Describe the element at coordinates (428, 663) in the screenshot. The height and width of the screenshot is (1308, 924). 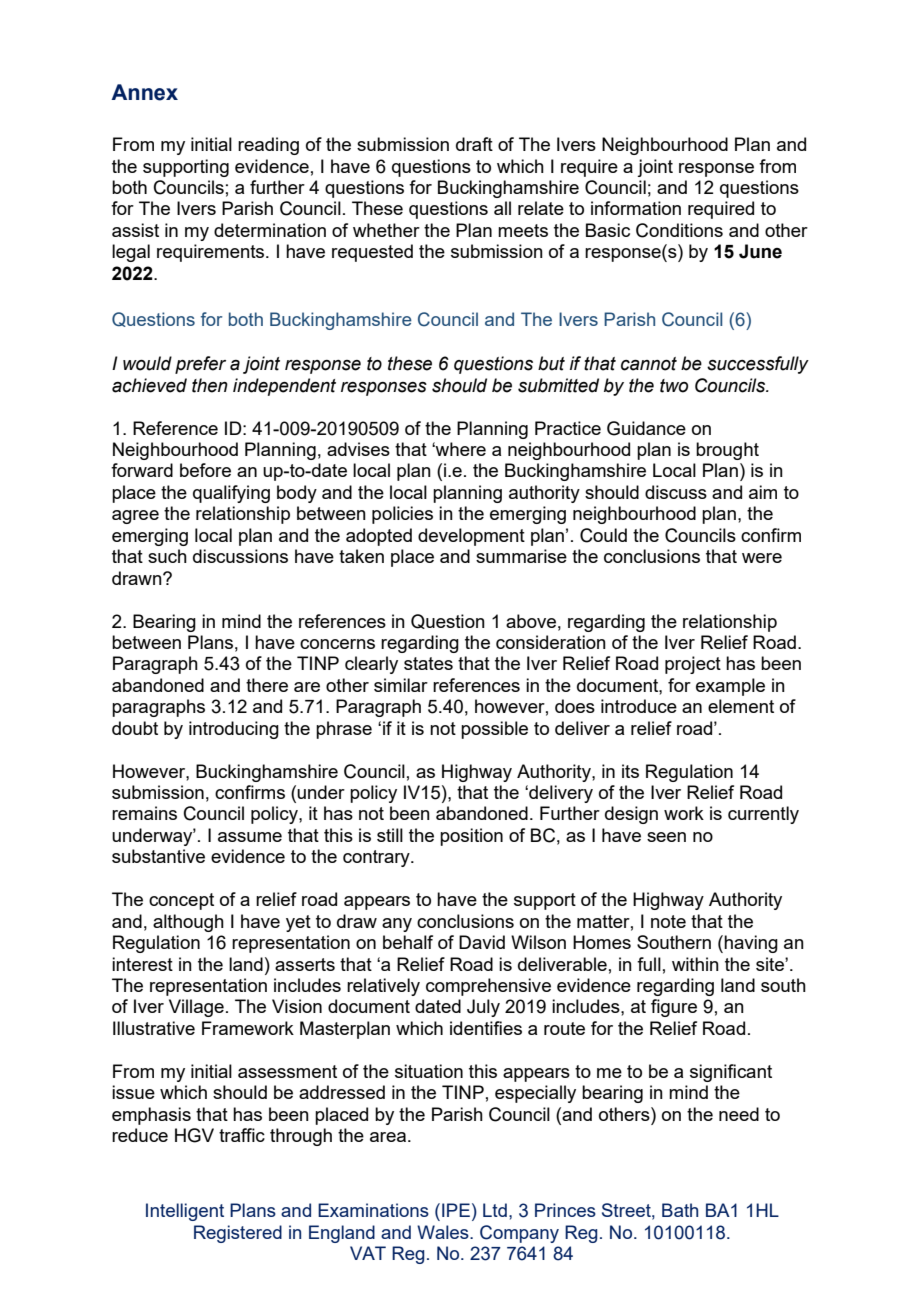
I see `states` at that location.
